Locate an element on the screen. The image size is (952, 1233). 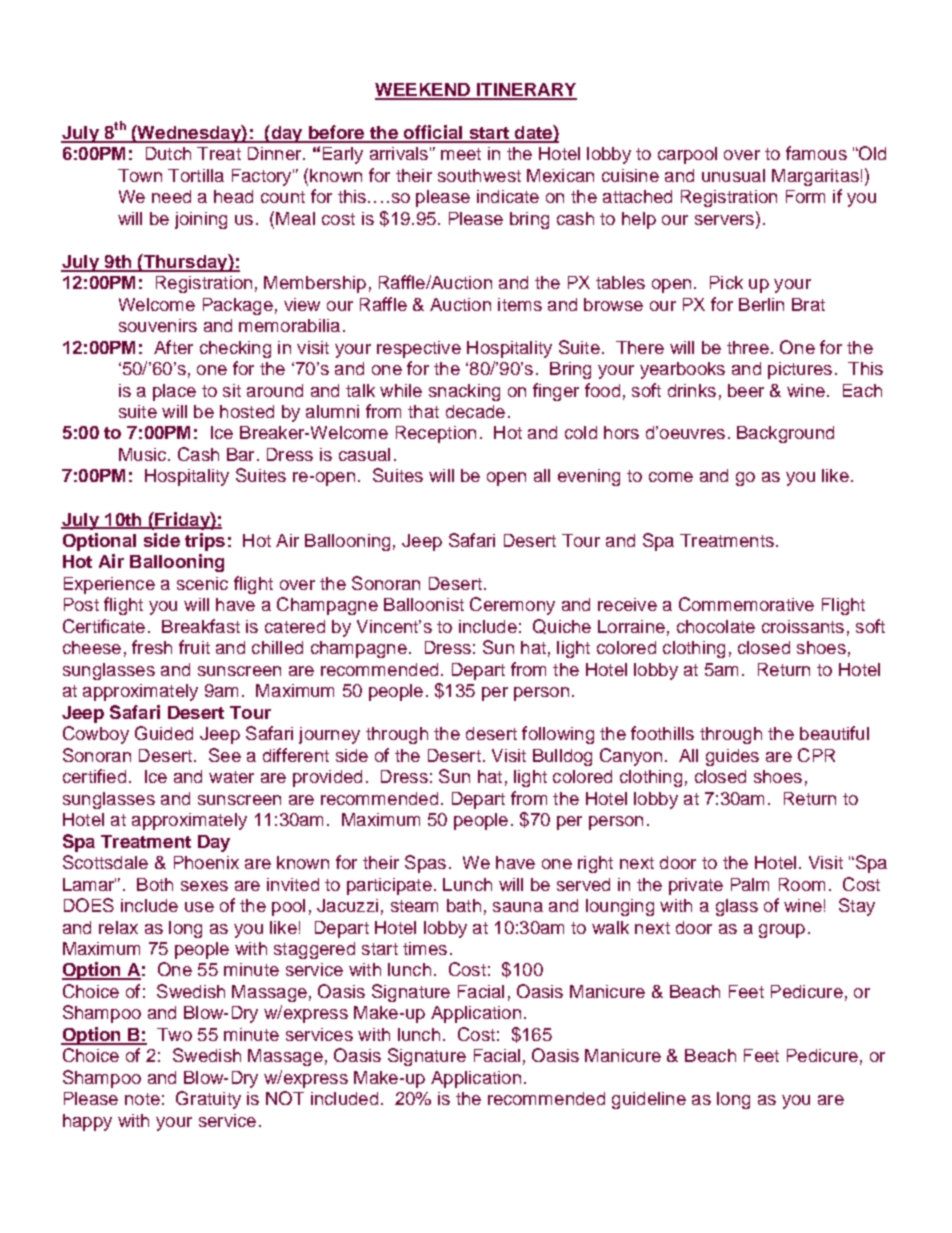
meet is located at coordinates (461, 154).
